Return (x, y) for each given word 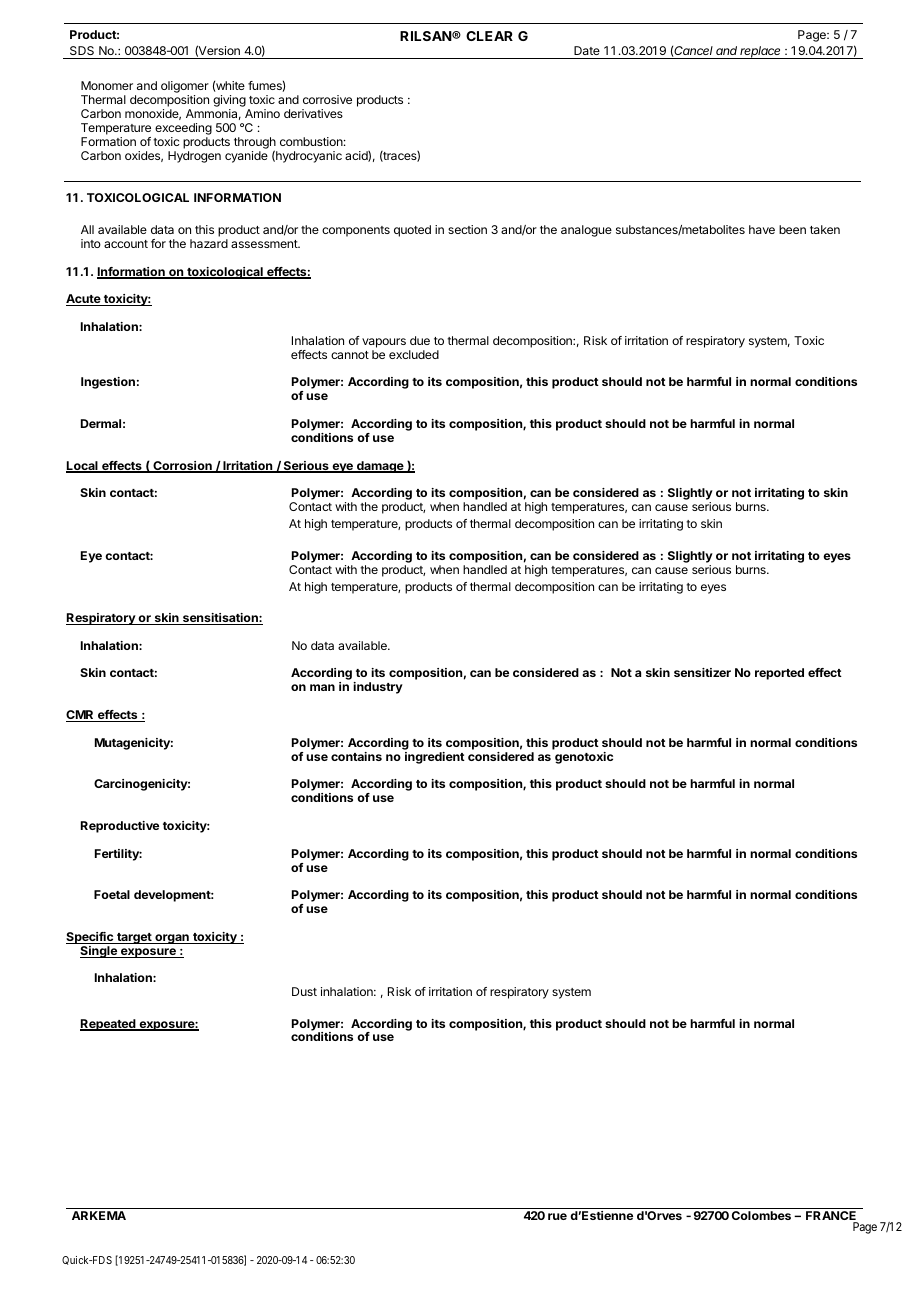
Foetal (112, 894)
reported (779, 674)
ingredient (435, 758)
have (762, 229)
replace (761, 52)
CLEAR (489, 36)
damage (380, 467)
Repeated (109, 1025)
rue (557, 1216)
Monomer (107, 85)
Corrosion (182, 467)
